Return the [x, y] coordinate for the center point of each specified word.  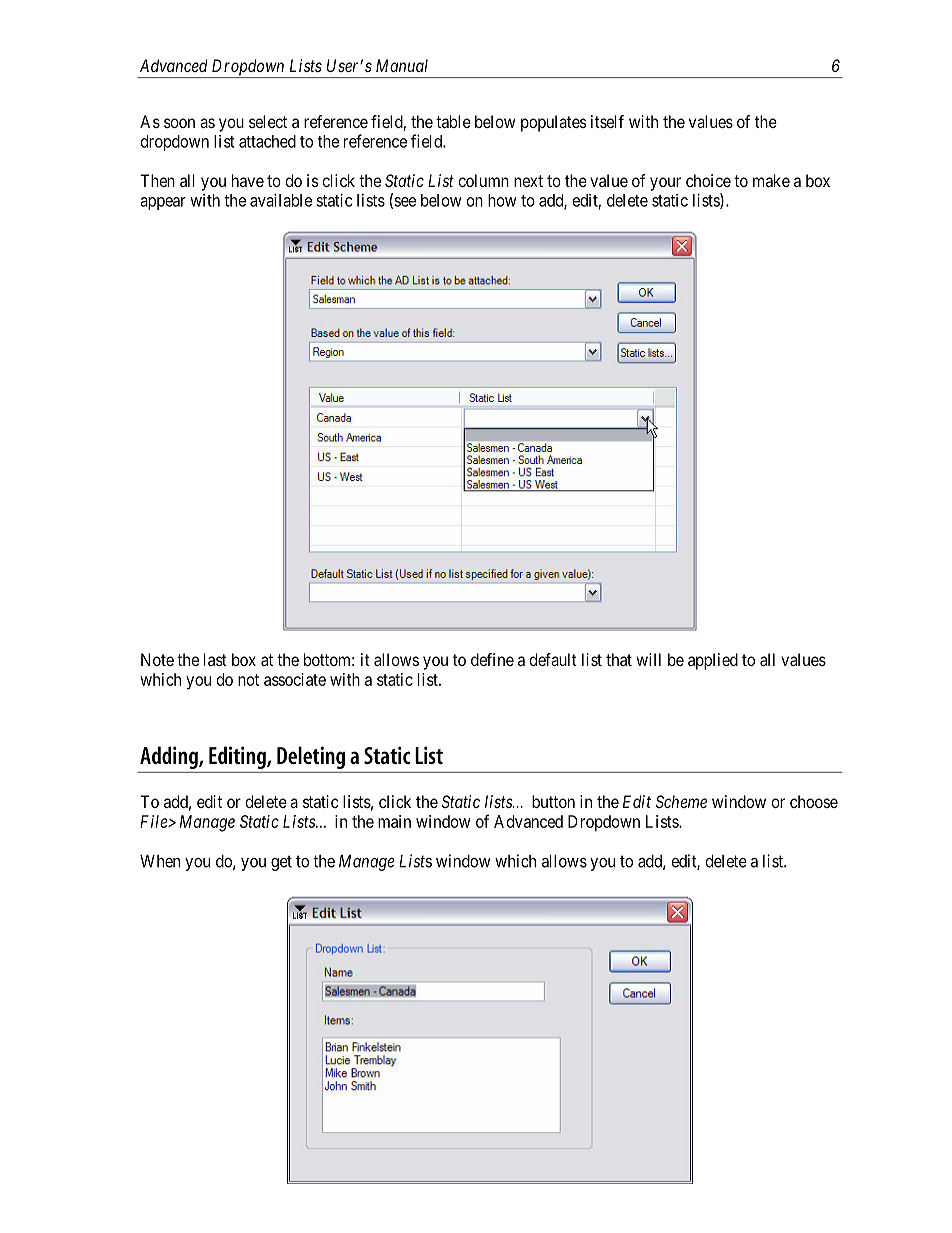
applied [713, 661]
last [215, 659]
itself [607, 121]
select [268, 121]
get [281, 863]
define [492, 659]
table [453, 121]
